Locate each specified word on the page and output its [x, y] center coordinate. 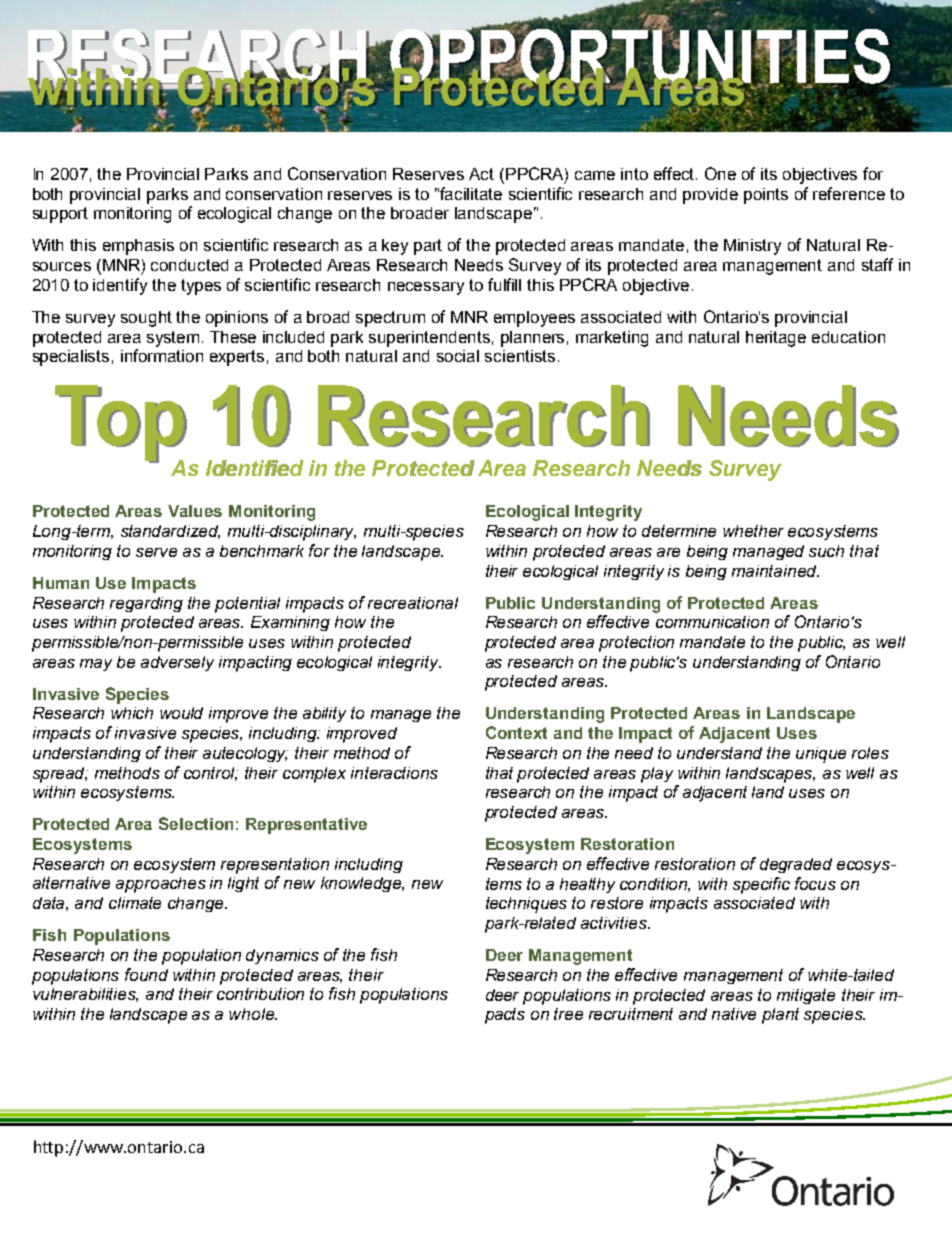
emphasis [138, 247]
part [428, 247]
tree [568, 1014]
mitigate [806, 996]
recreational [413, 603]
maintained [775, 571]
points [766, 196]
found [146, 974]
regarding [146, 604]
